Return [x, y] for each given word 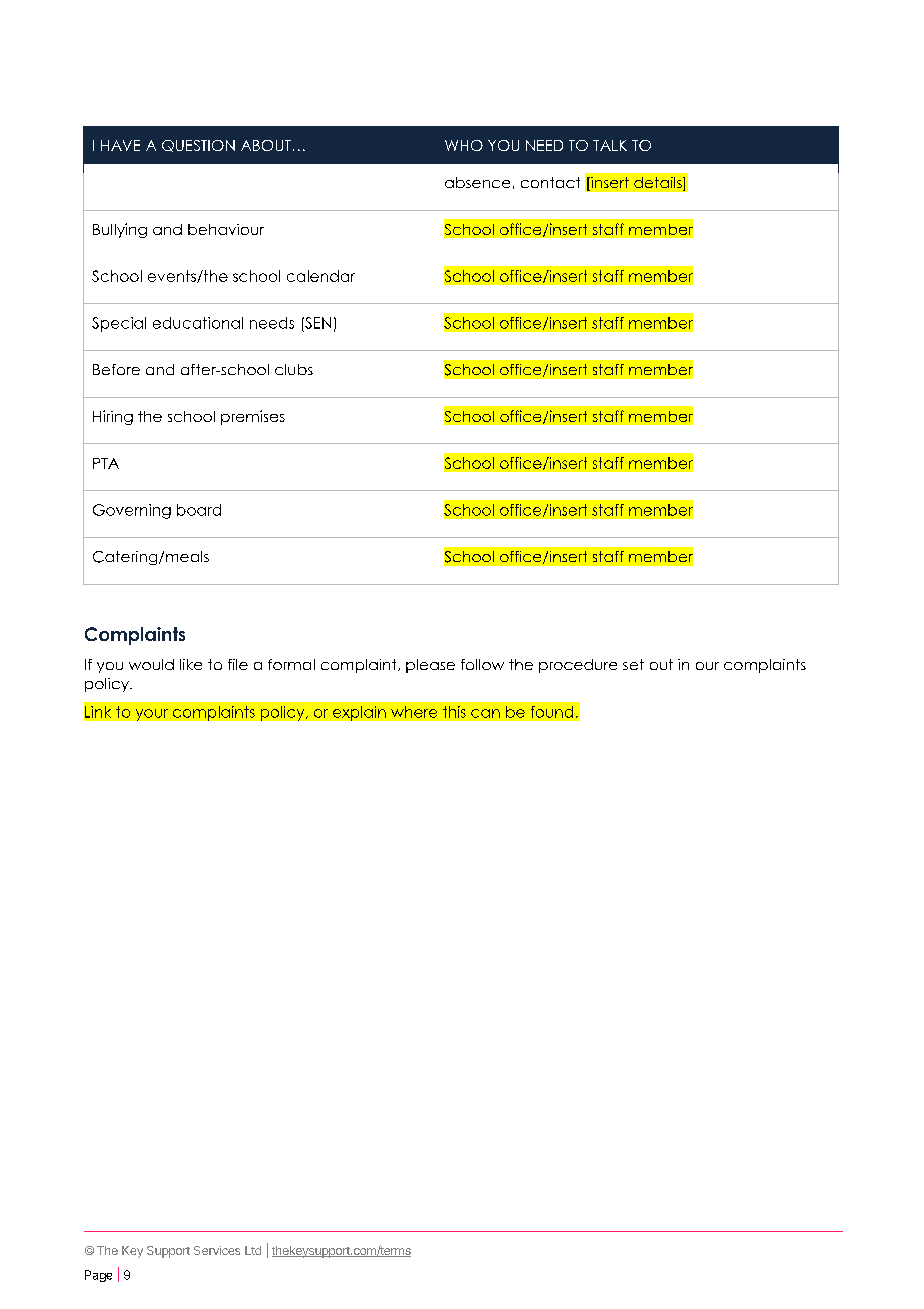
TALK [610, 145]
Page [98, 1276]
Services [217, 1250]
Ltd [253, 1250]
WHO [464, 145]
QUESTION [198, 146]
